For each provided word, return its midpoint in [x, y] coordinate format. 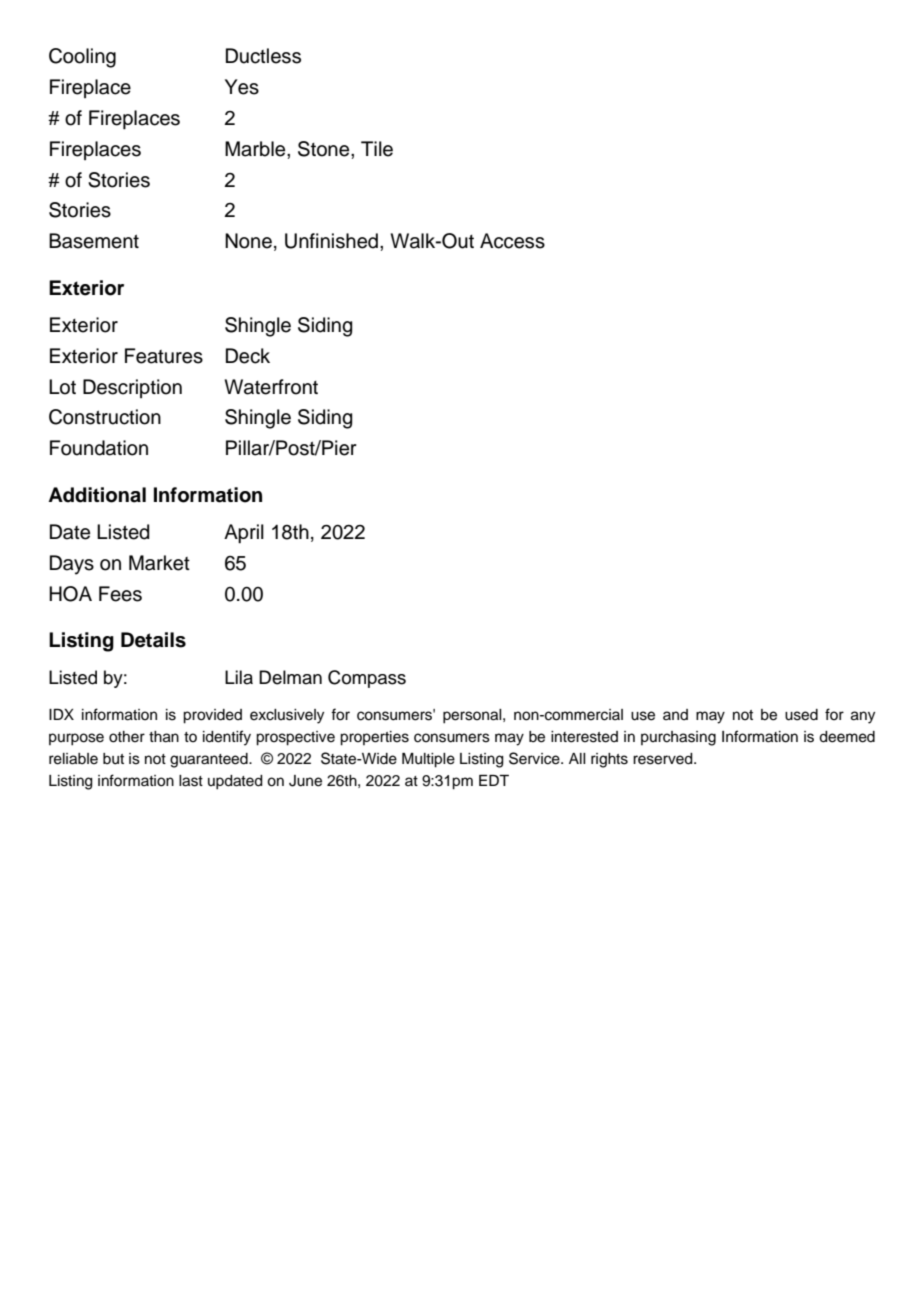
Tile [377, 149]
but [113, 759]
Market [159, 563]
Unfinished [331, 241]
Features [164, 356]
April [244, 534]
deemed [847, 737]
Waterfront [271, 387]
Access [512, 241]
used [801, 715]
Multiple [428, 760]
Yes [242, 87]
